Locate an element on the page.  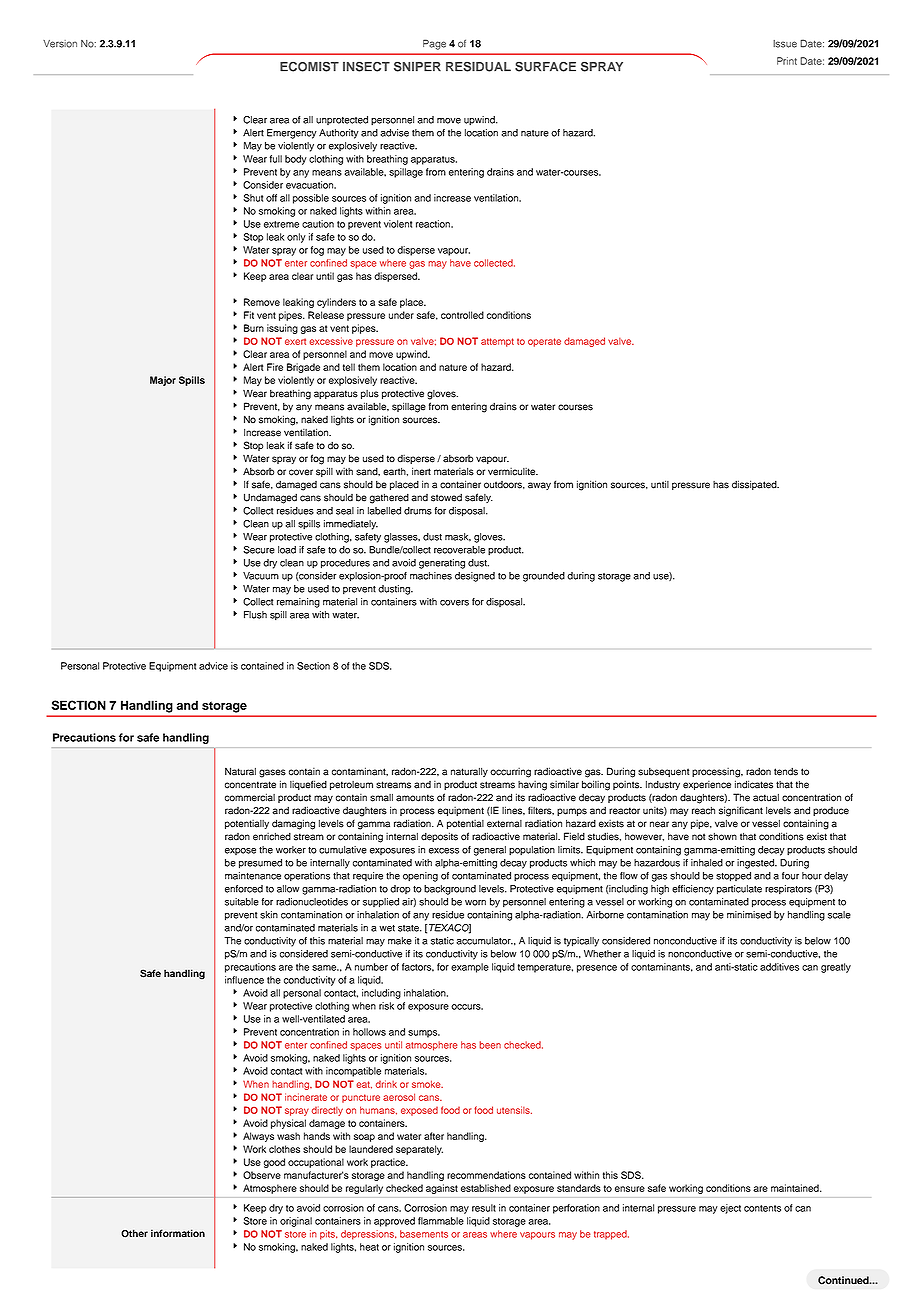
eject is located at coordinates (730, 1209).
